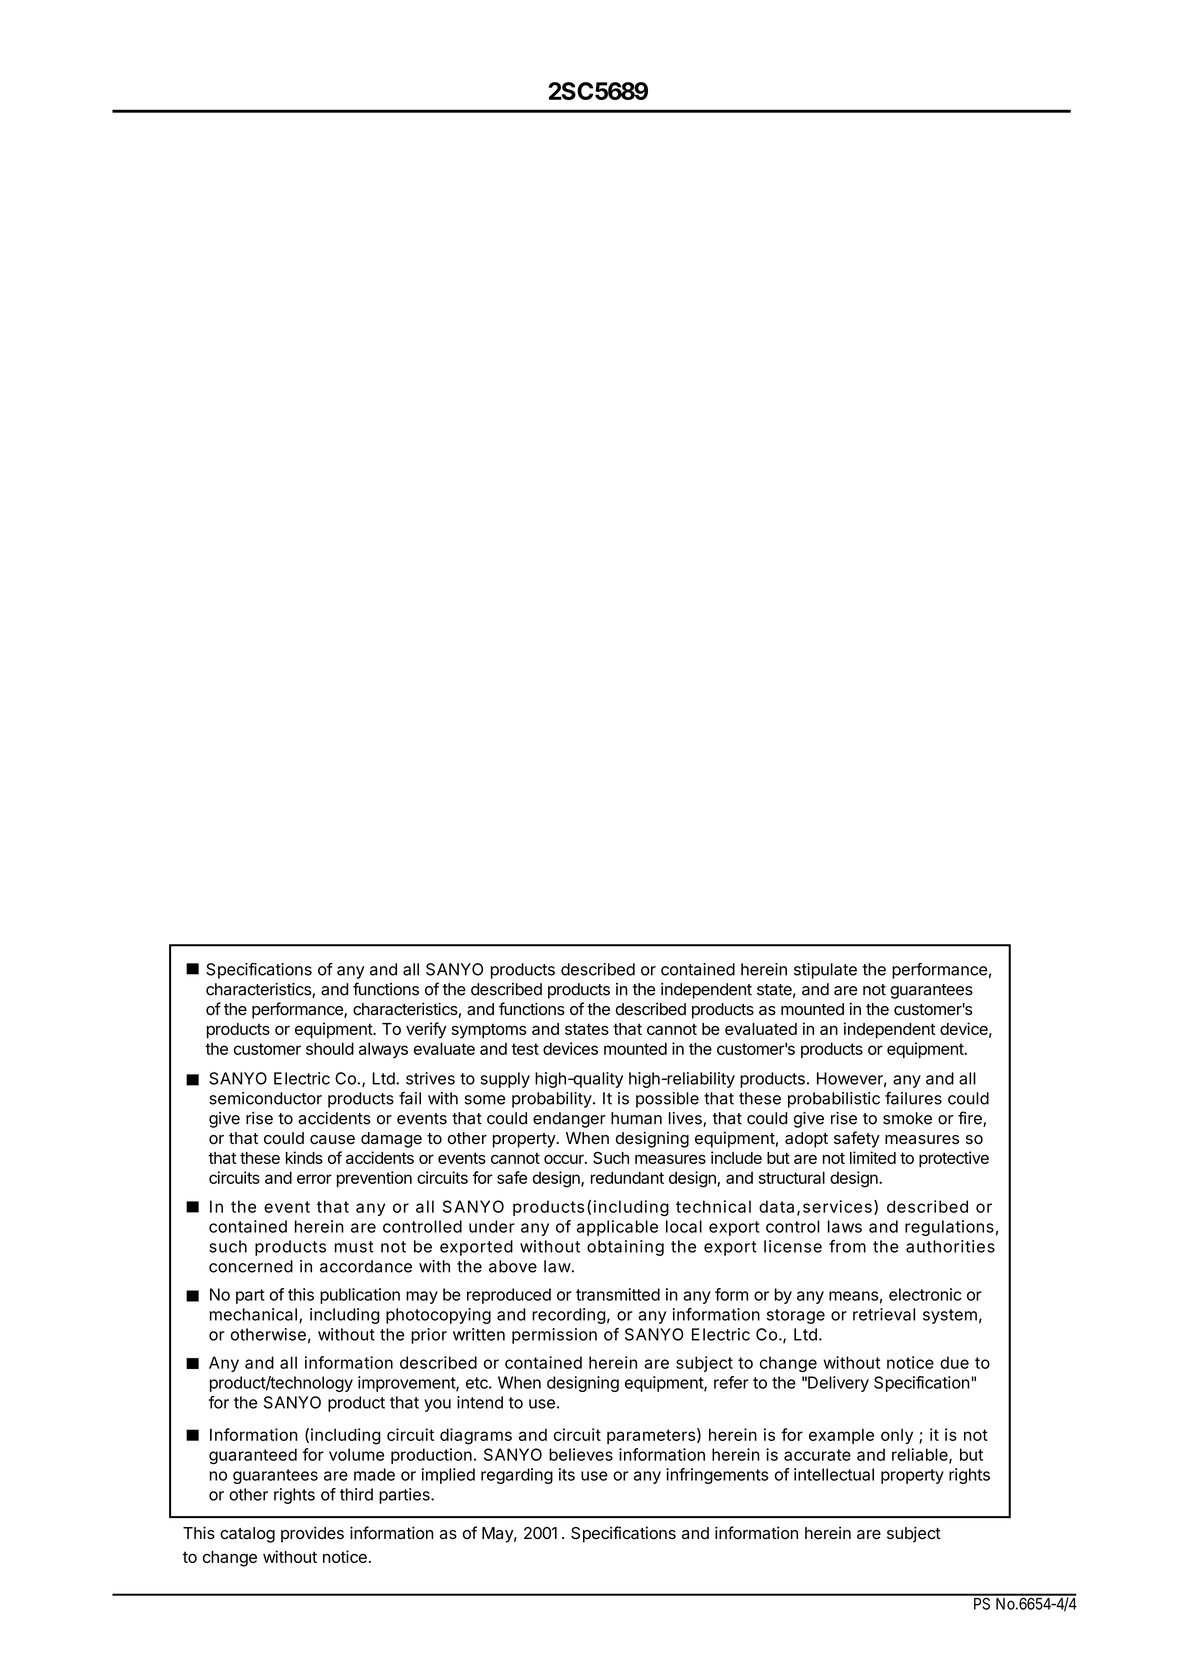 This image has height=1674, width=1183. I want to click on redundant, so click(627, 1177).
